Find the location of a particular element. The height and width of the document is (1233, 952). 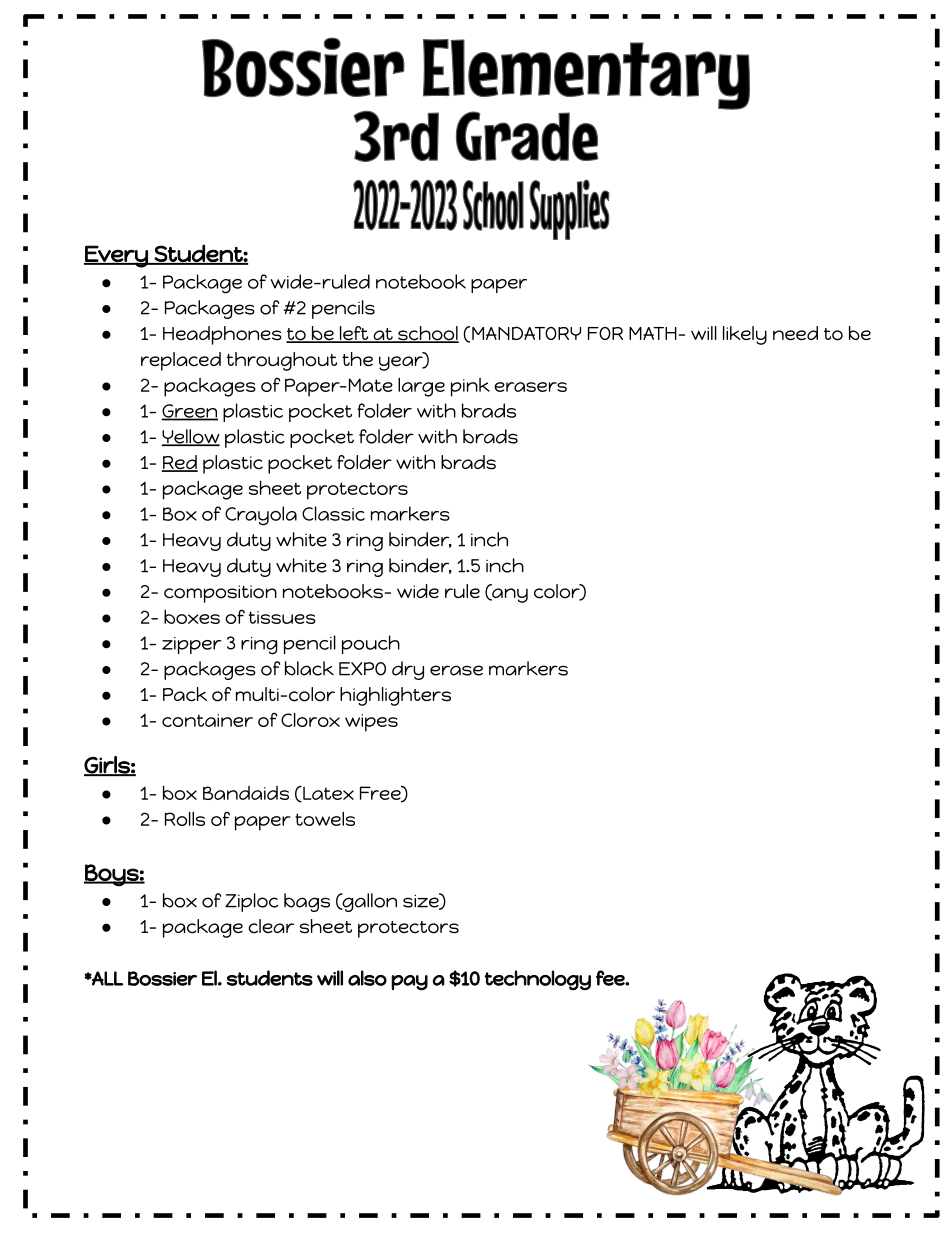

dry is located at coordinates (408, 670).
